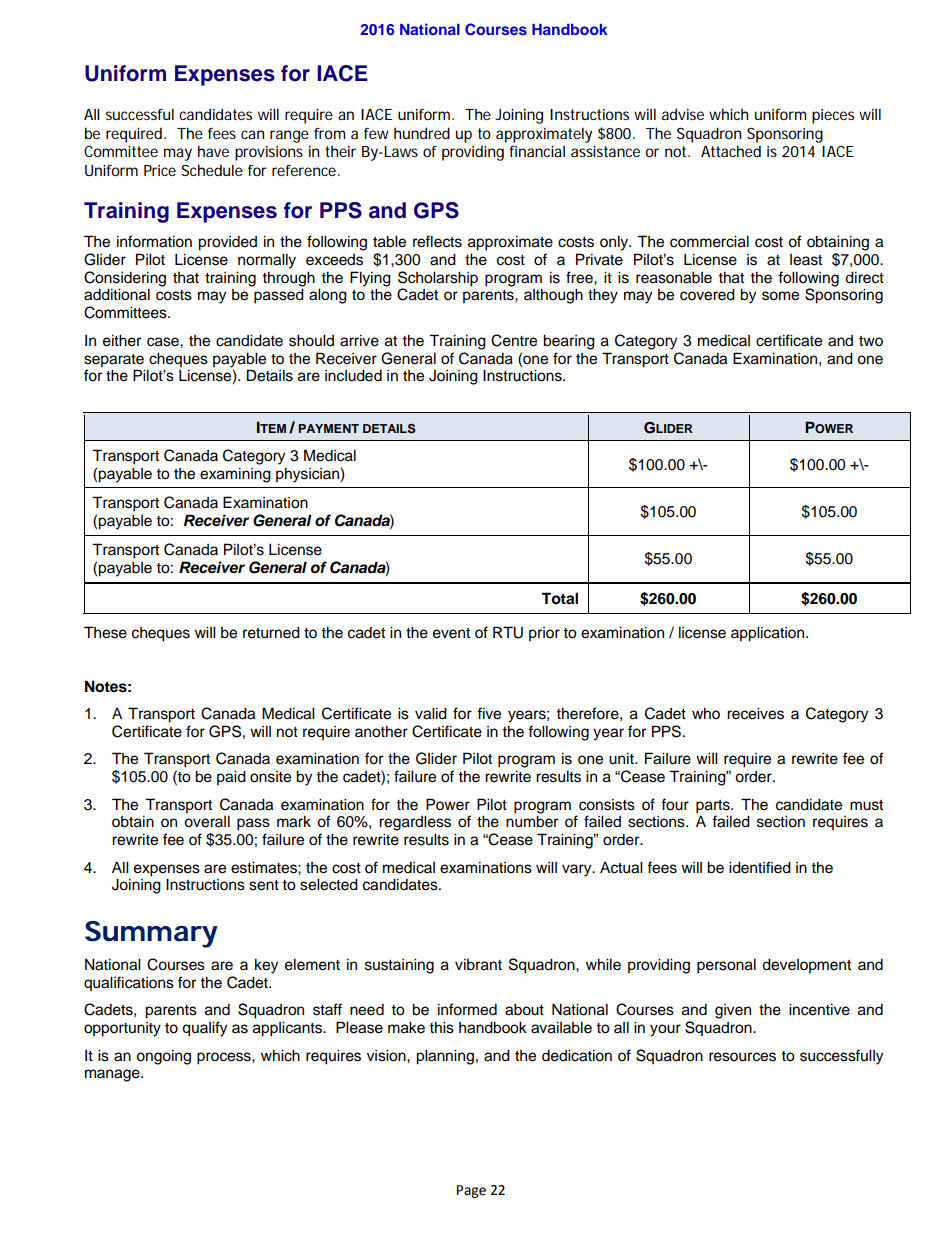 Image resolution: width=952 pixels, height=1233 pixels. Describe the element at coordinates (471, 1191) in the screenshot. I see `Page` at that location.
